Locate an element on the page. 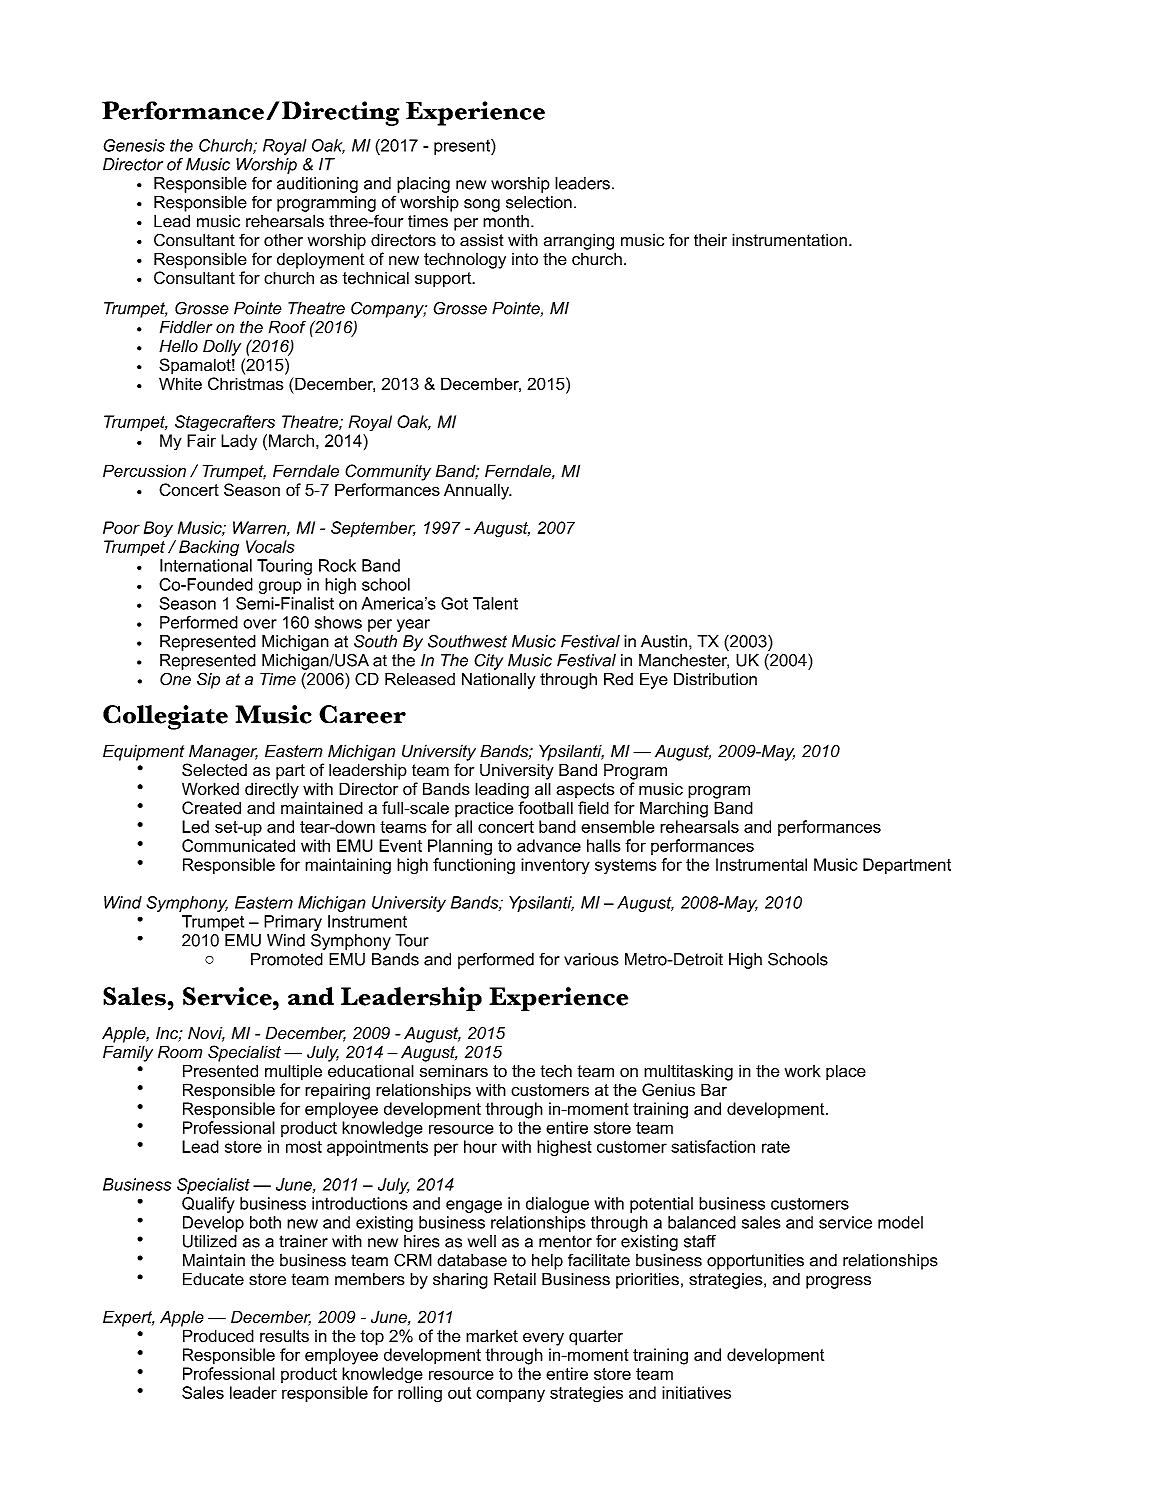  Novi is located at coordinates (206, 1034).
